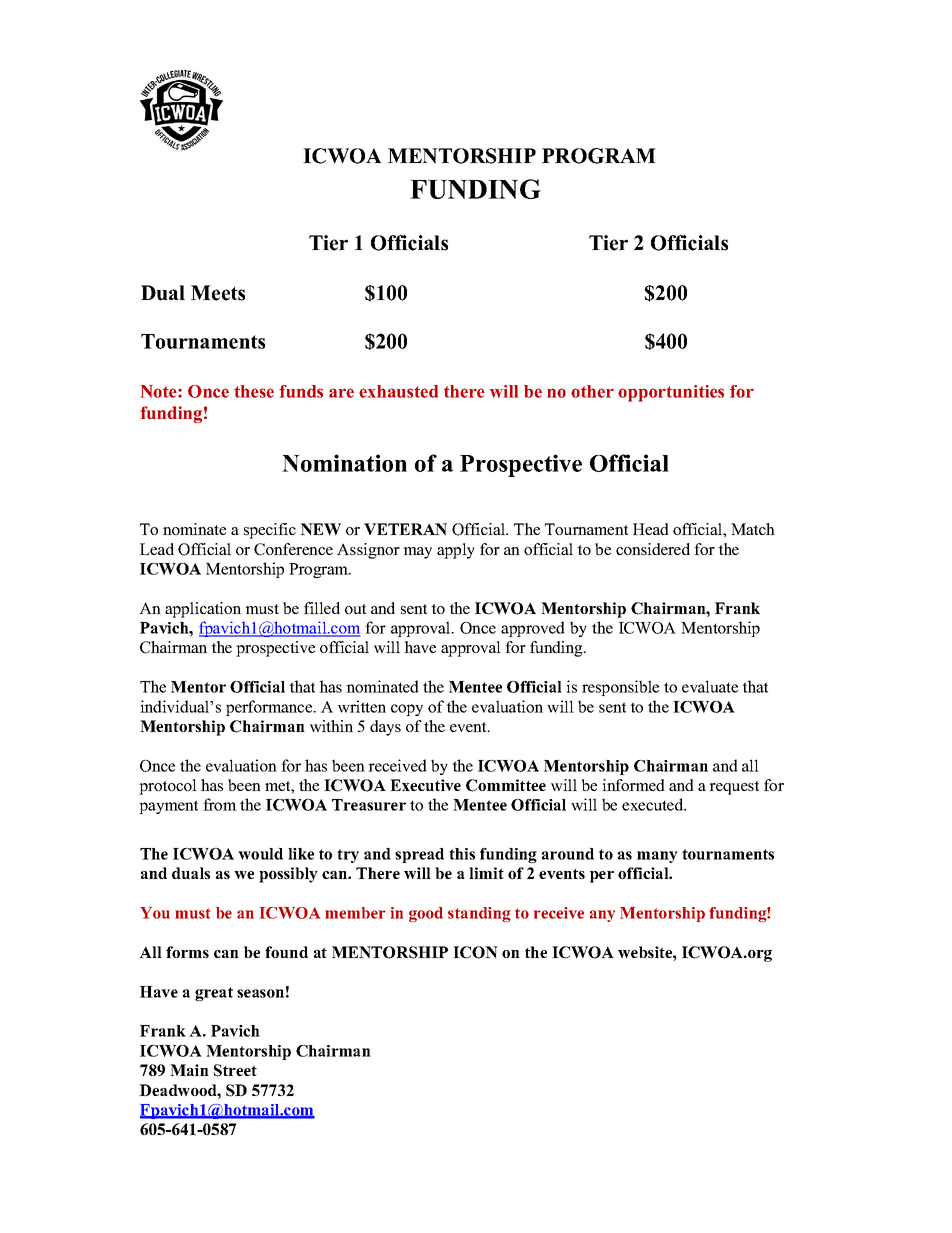 The width and height of the document is (952, 1233). What do you see at coordinates (475, 952) in the document?
I see `ICON` at bounding box center [475, 952].
